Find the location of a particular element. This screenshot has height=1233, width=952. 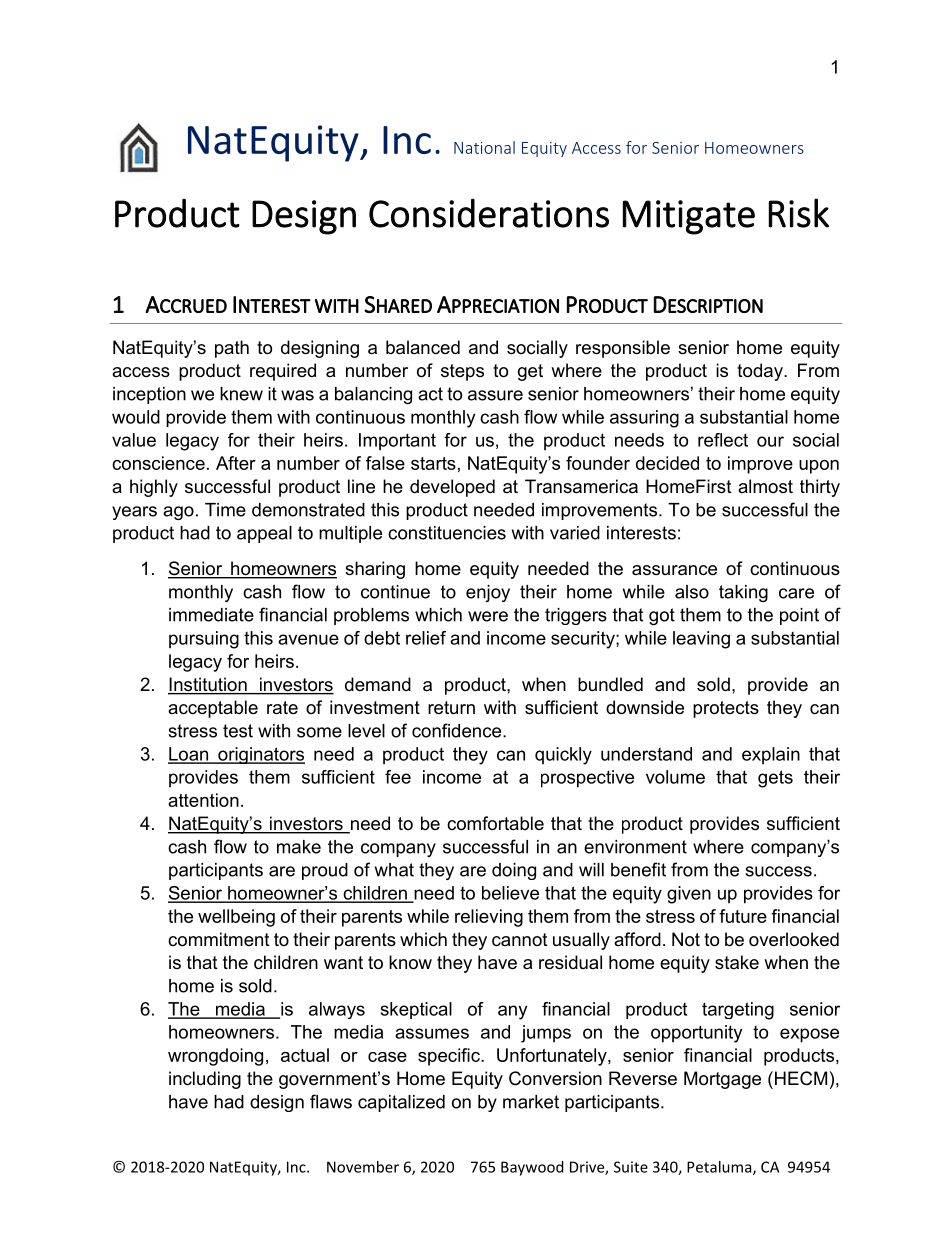

Time is located at coordinates (225, 510).
